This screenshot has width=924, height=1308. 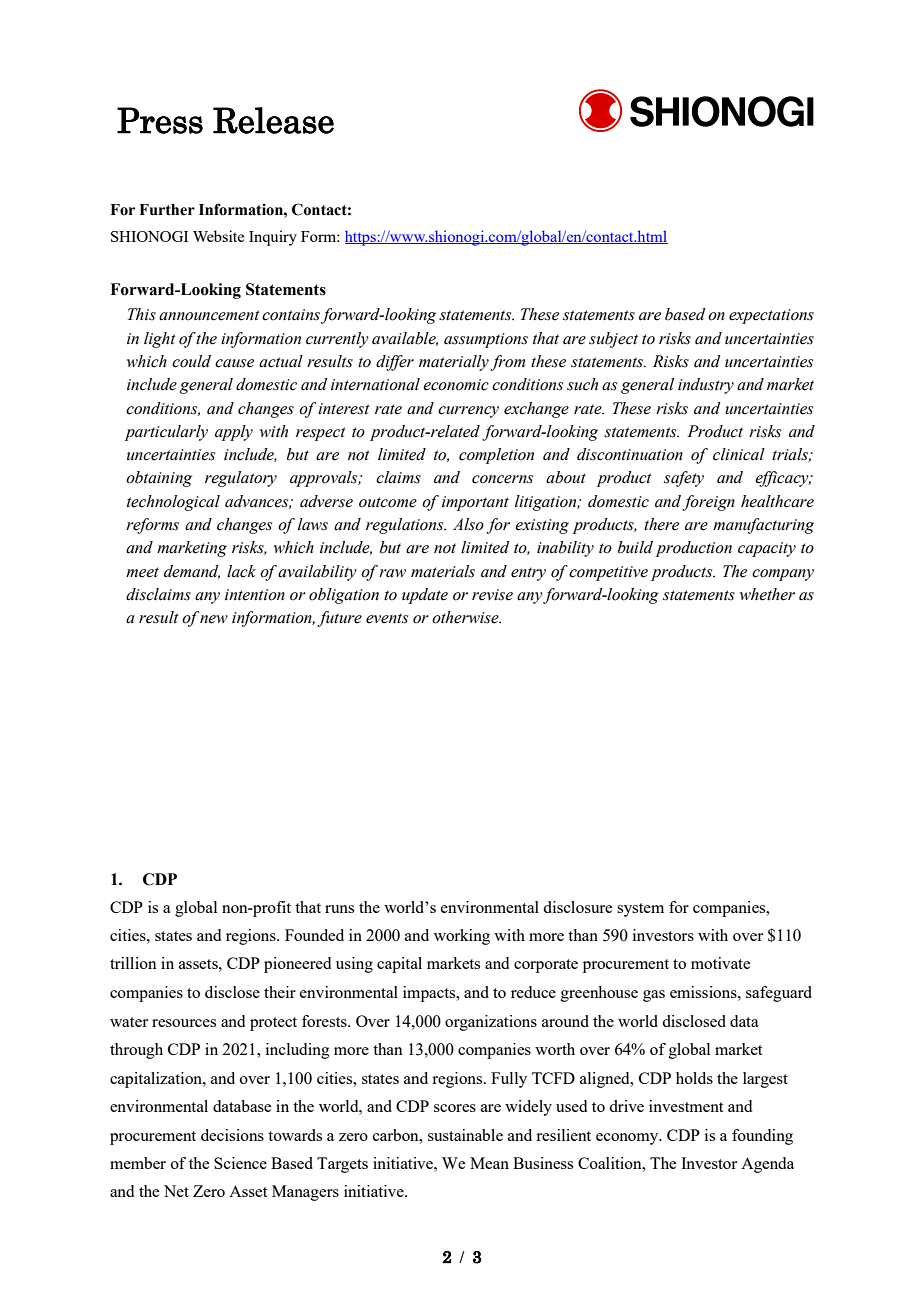 What do you see at coordinates (240, 1163) in the screenshot?
I see `Science` at bounding box center [240, 1163].
